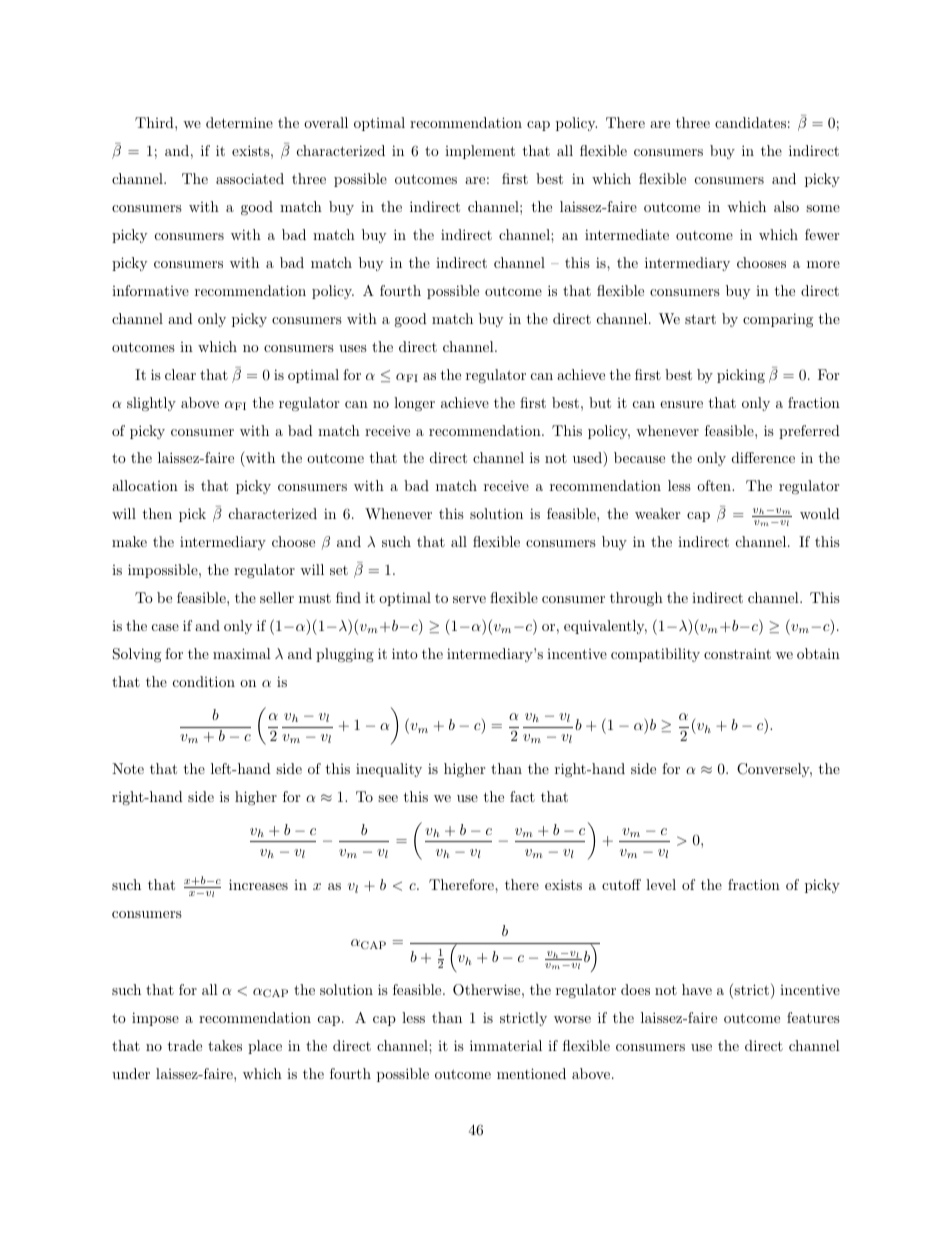  What do you see at coordinates (239, 122) in the document?
I see `determine` at bounding box center [239, 122].
